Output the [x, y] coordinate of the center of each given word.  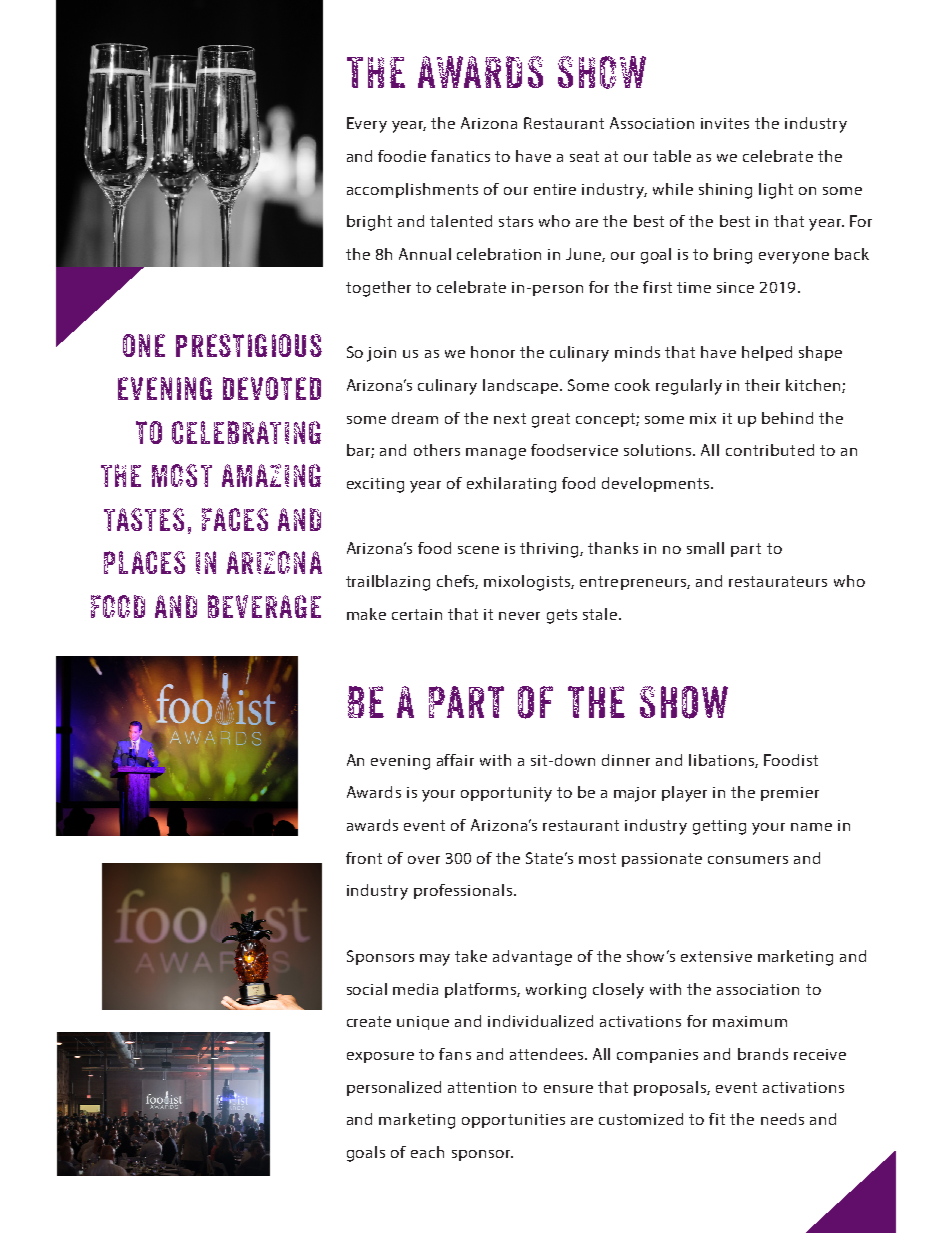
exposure [380, 1057]
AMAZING [271, 475]
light [776, 191]
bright [369, 223]
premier [790, 794]
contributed [770, 450]
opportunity [506, 794]
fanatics [460, 156]
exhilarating [511, 485]
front [364, 858]
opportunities [513, 1121]
